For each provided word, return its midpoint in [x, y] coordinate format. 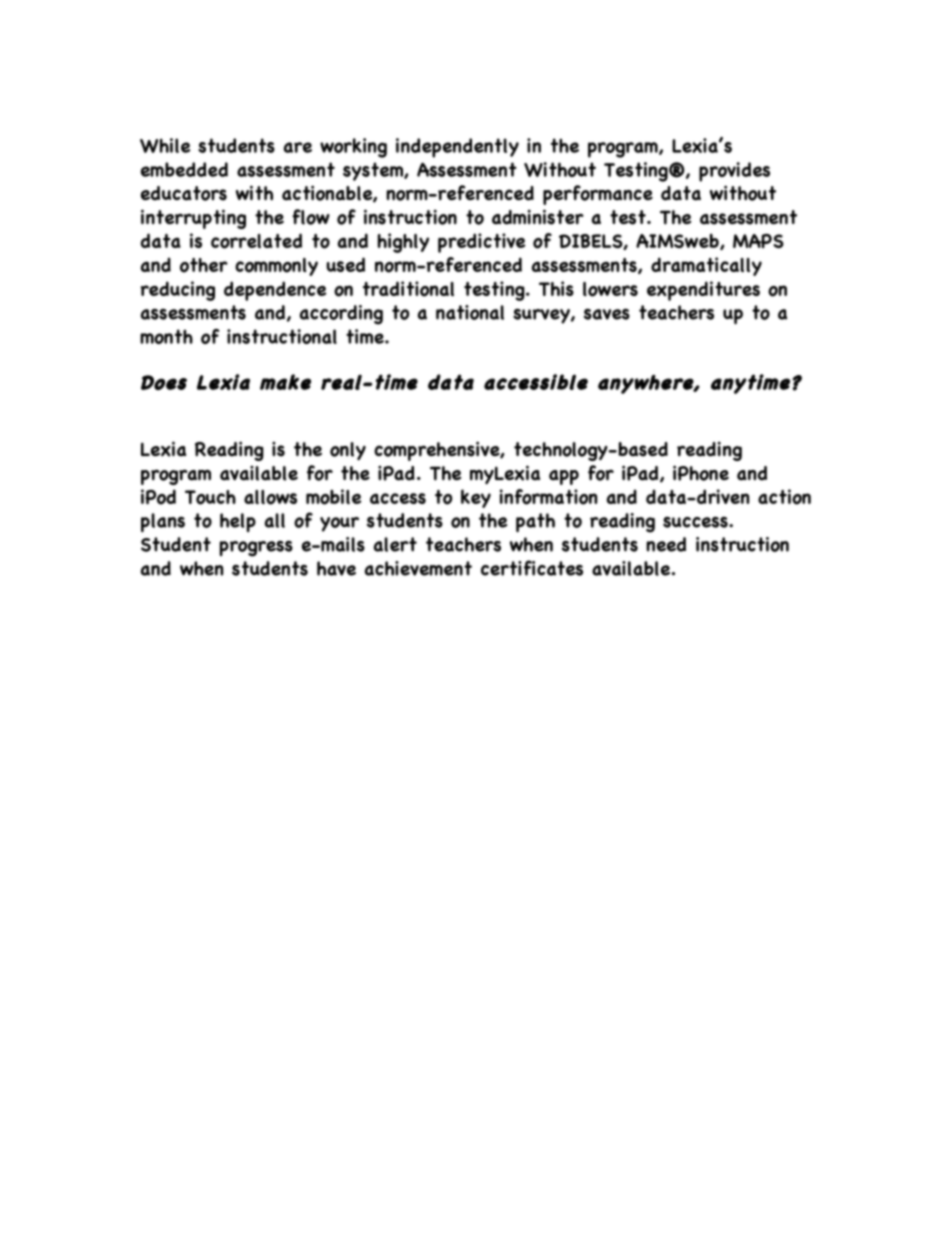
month [166, 336]
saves [607, 314]
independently [457, 148]
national [470, 312]
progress [256, 549]
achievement [418, 568]
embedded [184, 169]
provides [734, 172]
